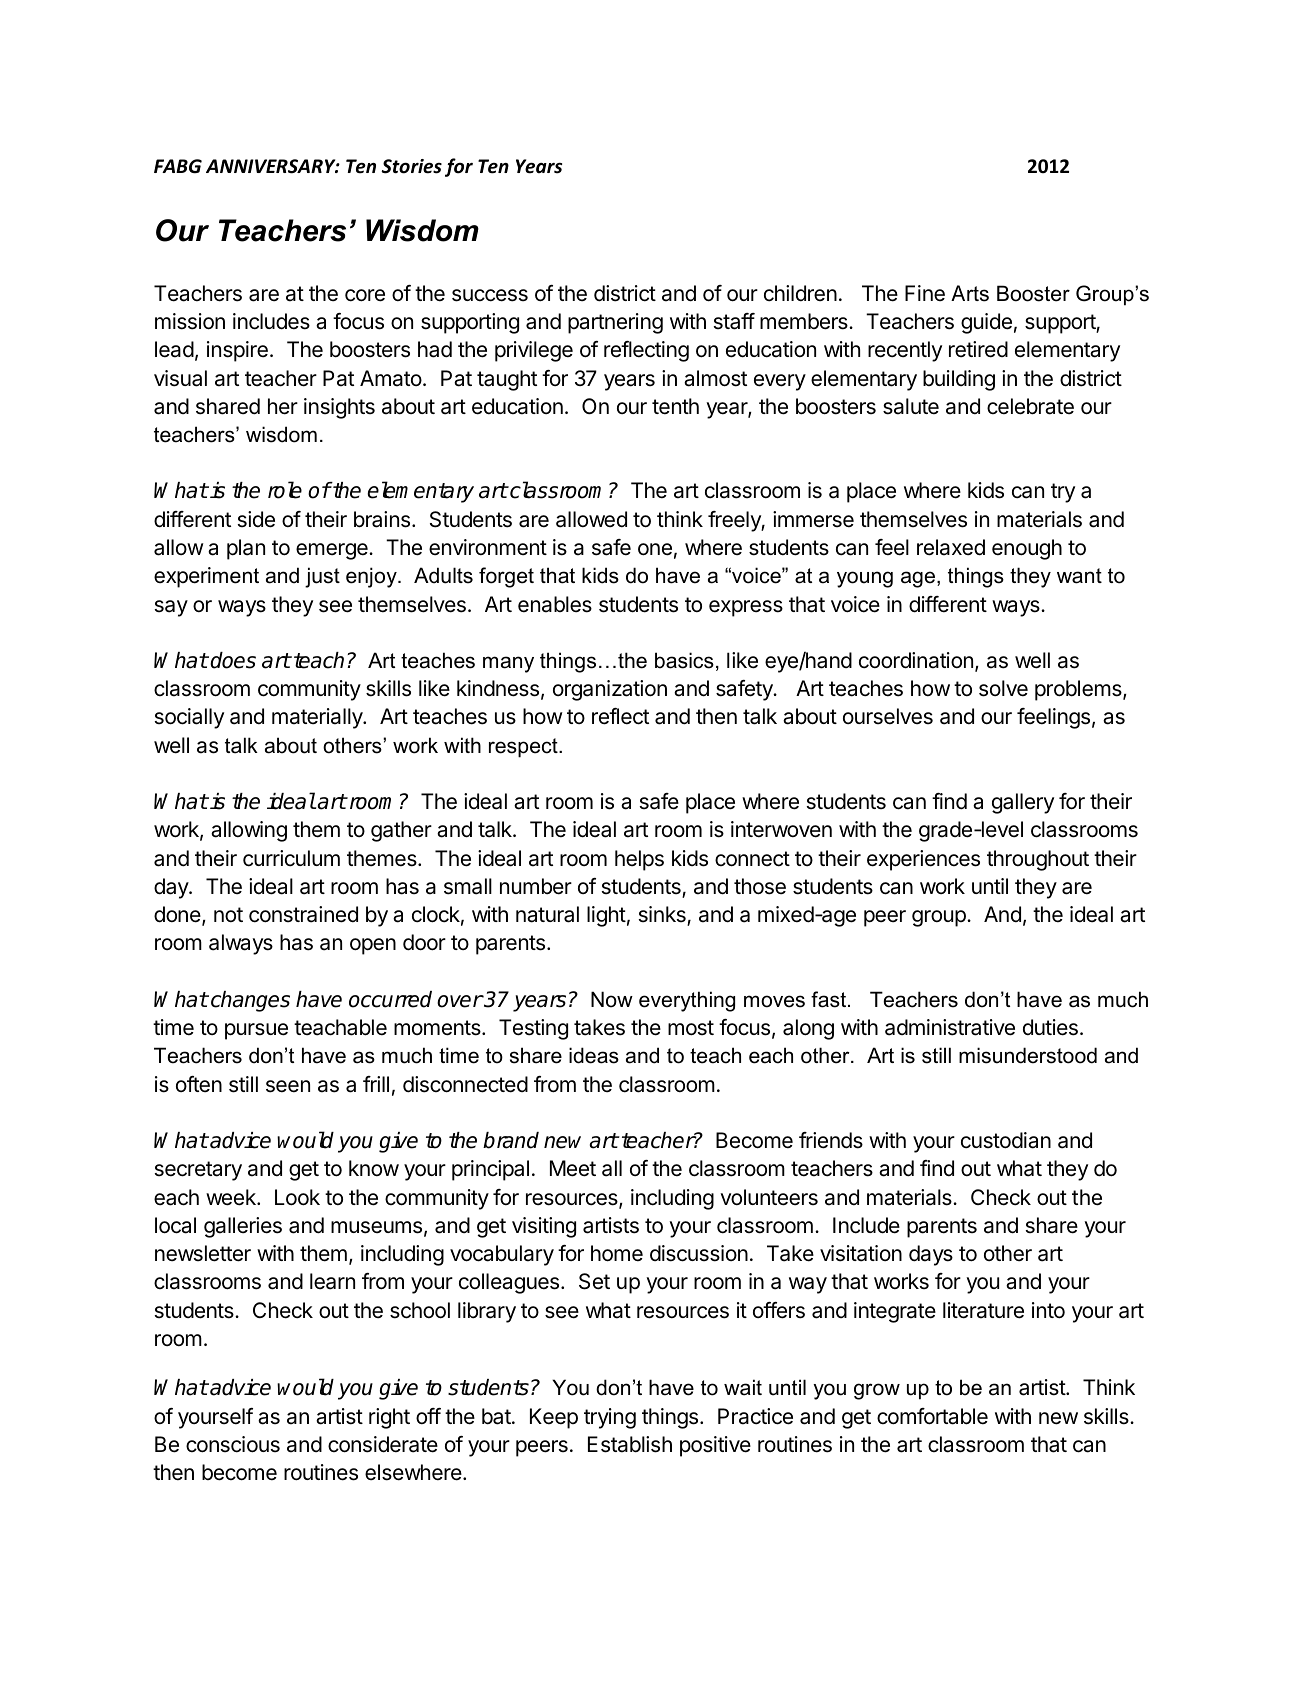  I want to click on relaxed, so click(951, 547).
